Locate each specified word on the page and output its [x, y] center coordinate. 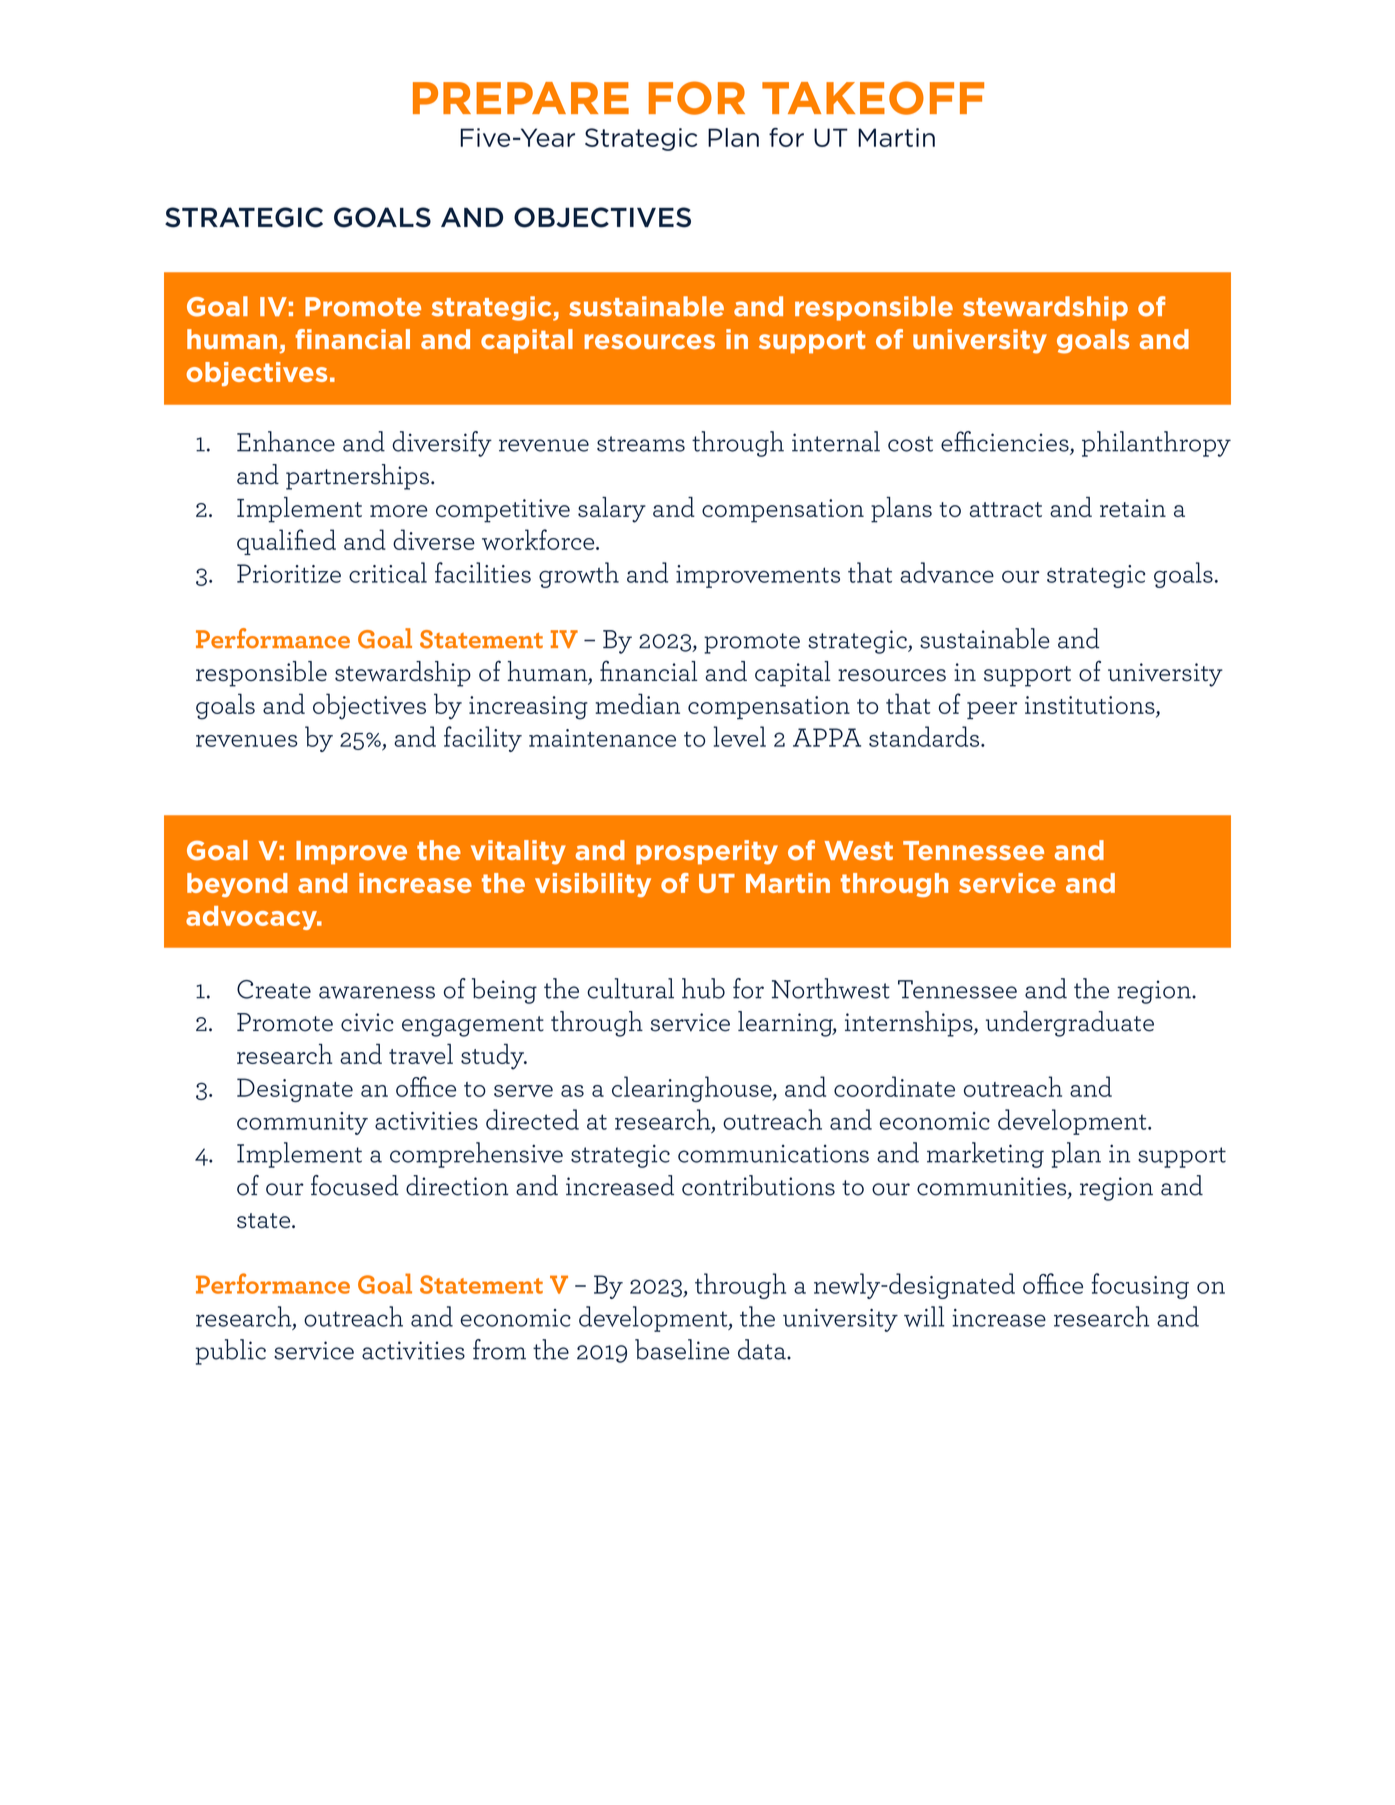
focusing [1140, 1286]
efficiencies [1006, 442]
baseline [682, 1349]
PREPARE [521, 98]
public [230, 1352]
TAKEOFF [873, 98]
